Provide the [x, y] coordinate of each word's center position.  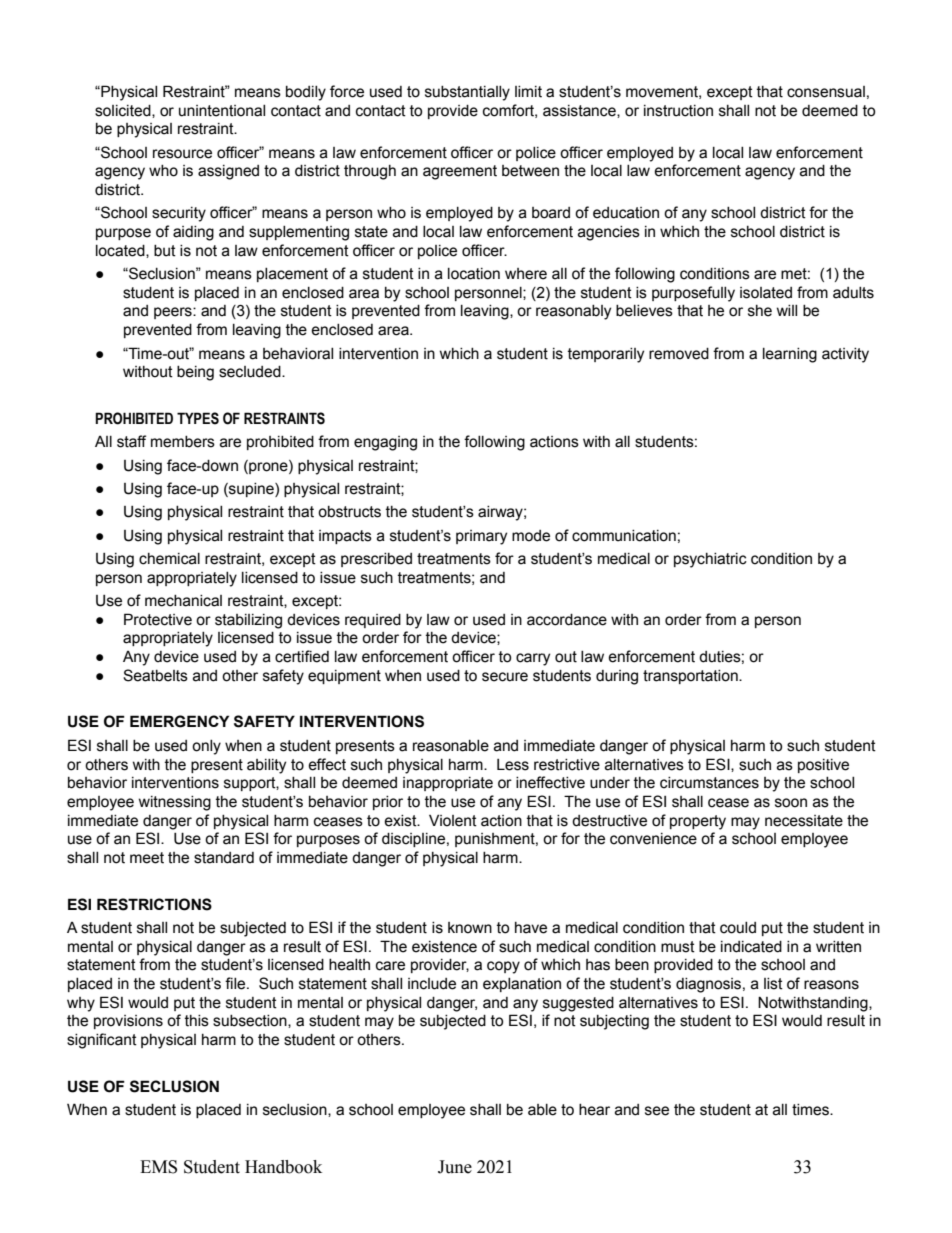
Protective [158, 619]
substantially [467, 93]
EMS [158, 1167]
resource [182, 154]
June [455, 1167]
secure [505, 677]
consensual [826, 92]
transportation [691, 677]
